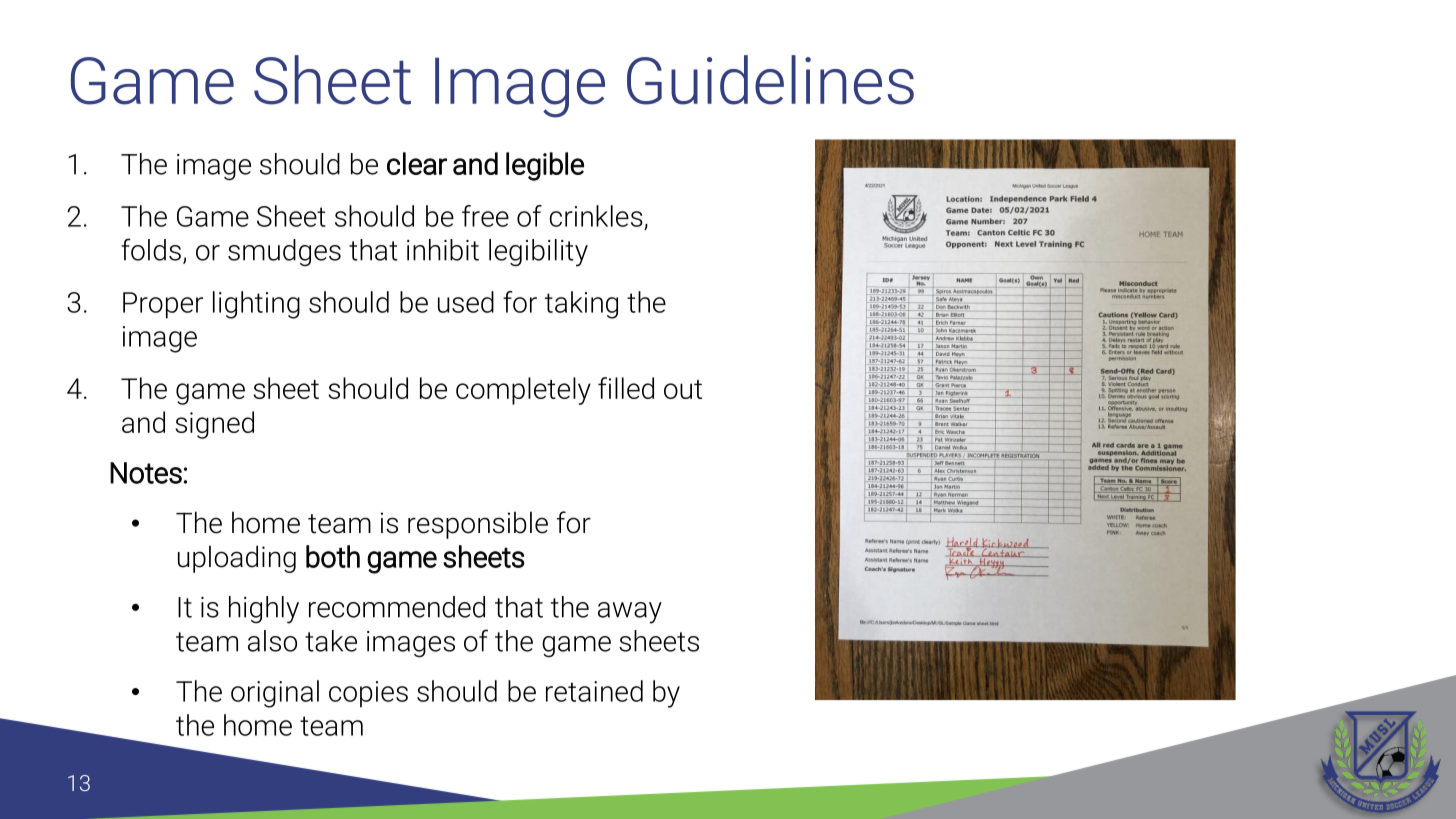  What do you see at coordinates (581, 305) in the image?
I see `taking` at bounding box center [581, 305].
